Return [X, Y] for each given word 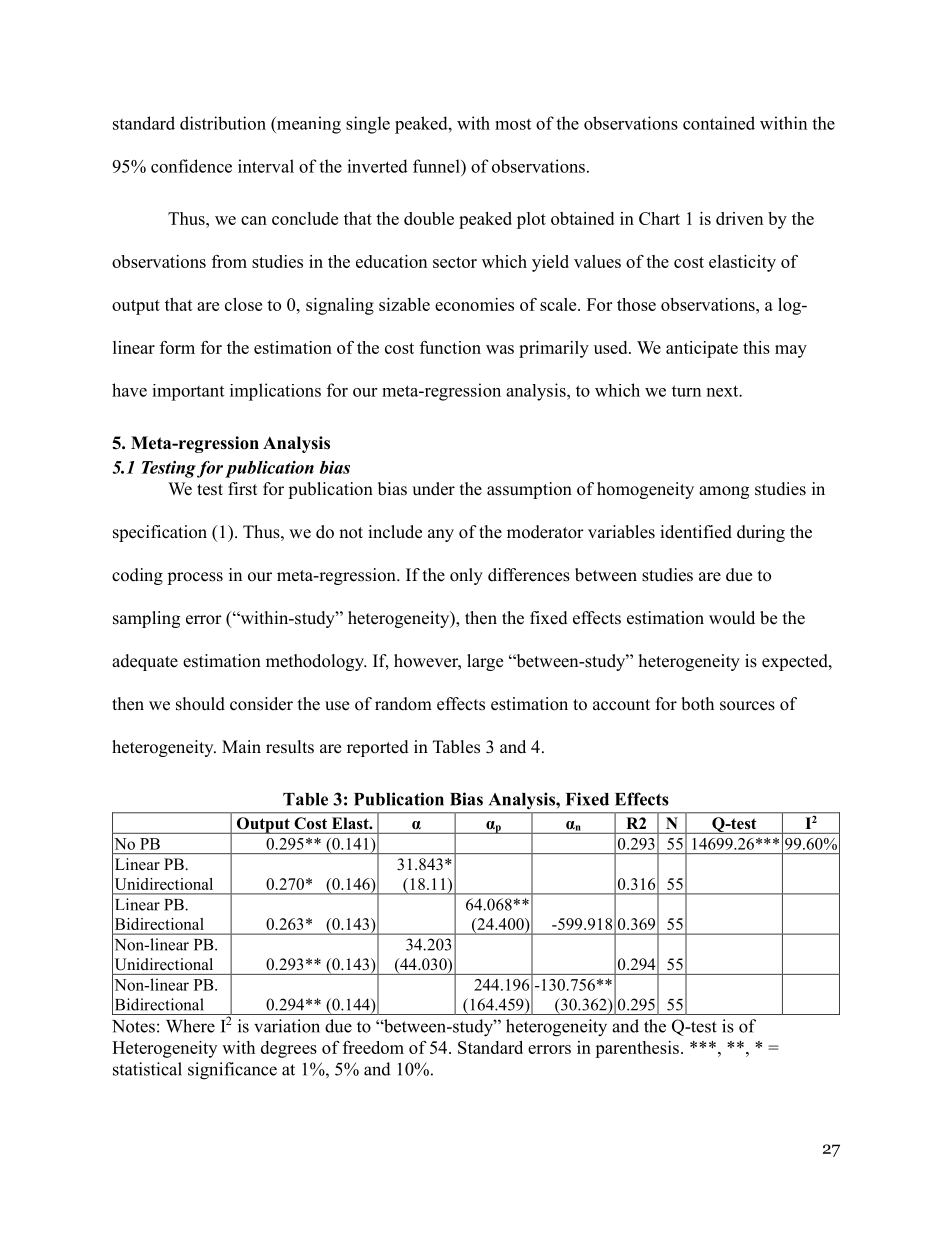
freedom [373, 1047]
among [724, 492]
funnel [437, 166]
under [433, 489]
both [697, 704]
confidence [191, 166]
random [403, 704]
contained [719, 123]
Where [190, 1026]
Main [241, 746]
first [242, 489]
